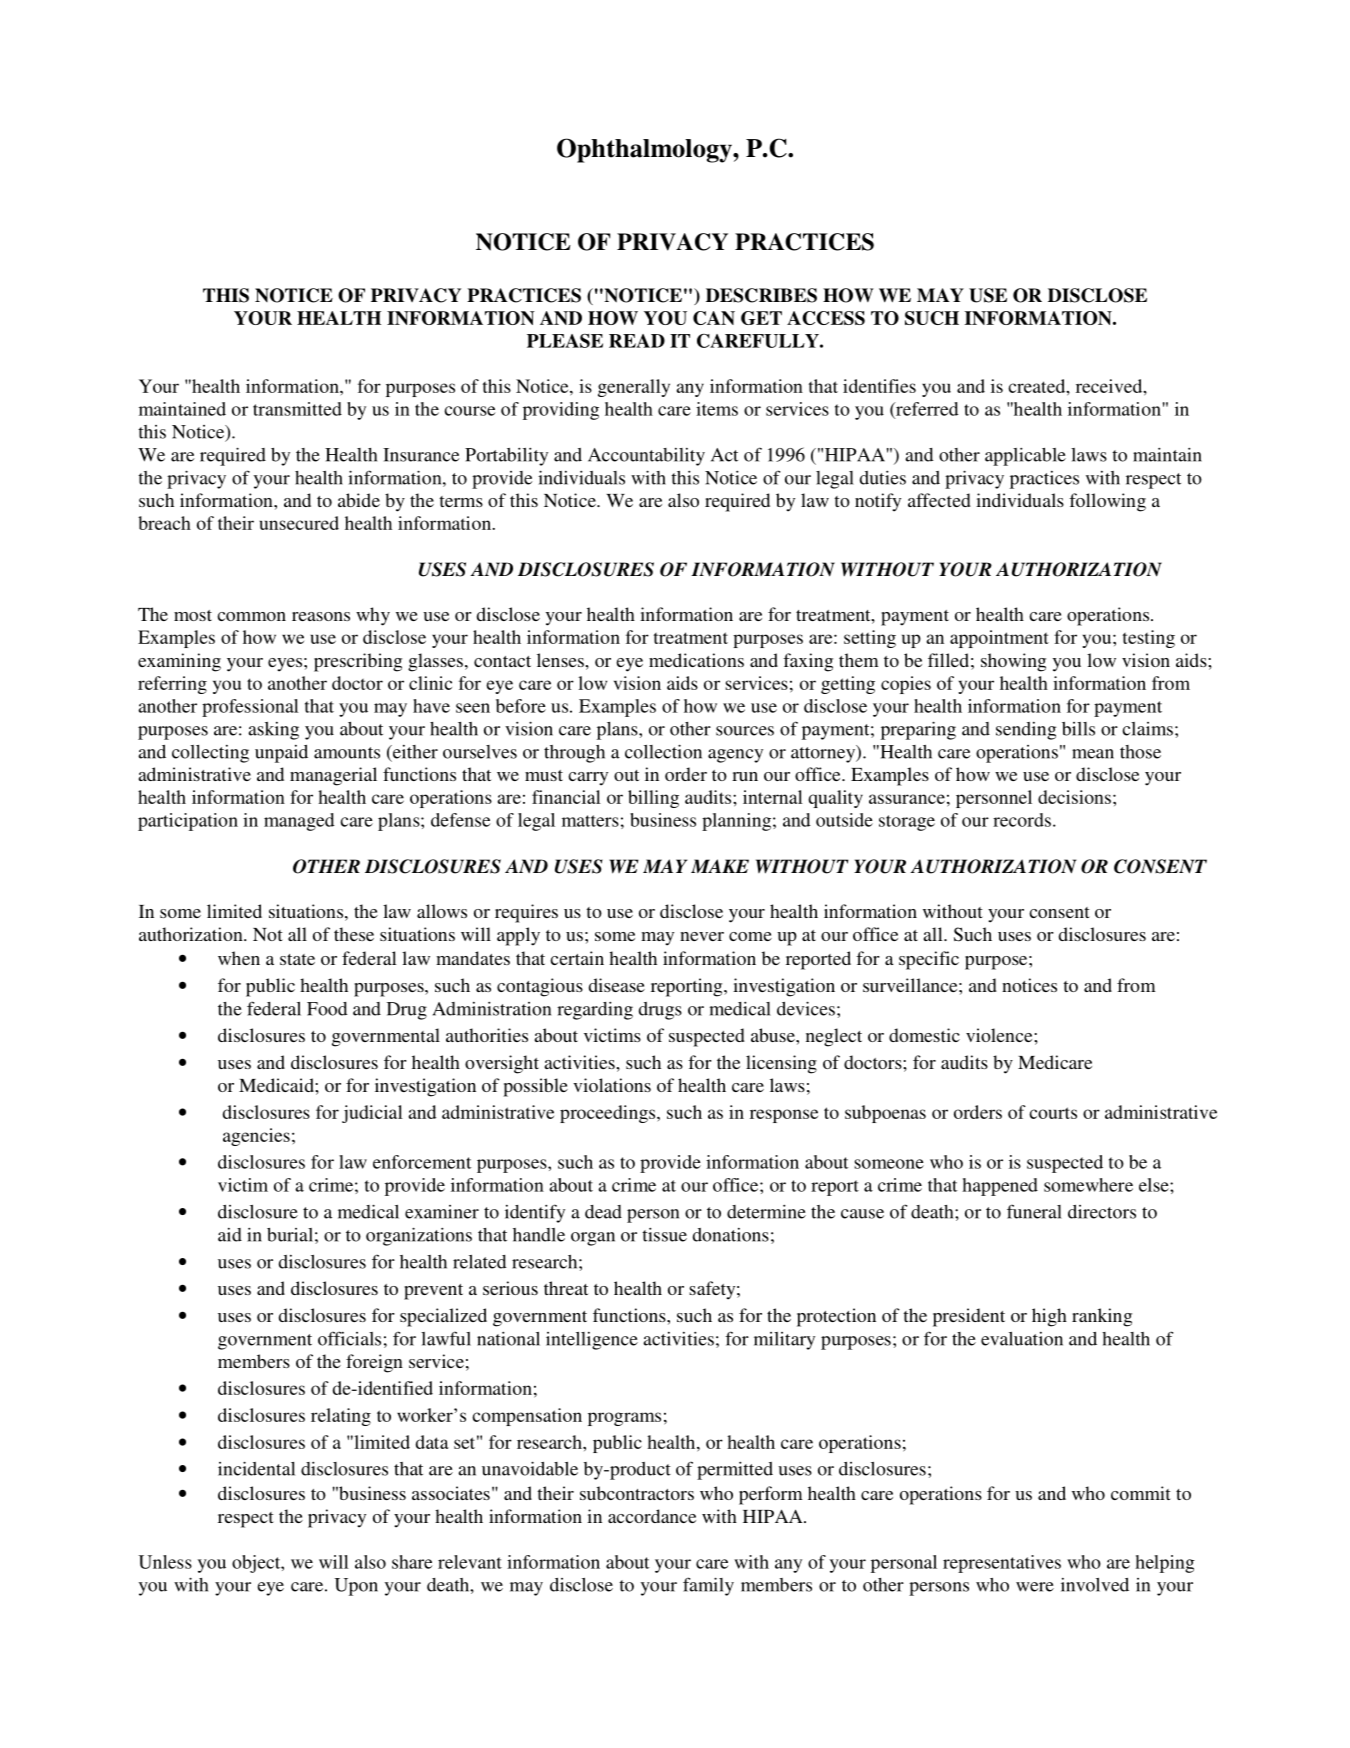  Describe the element at coordinates (299, 822) in the image. I see `managed` at that location.
